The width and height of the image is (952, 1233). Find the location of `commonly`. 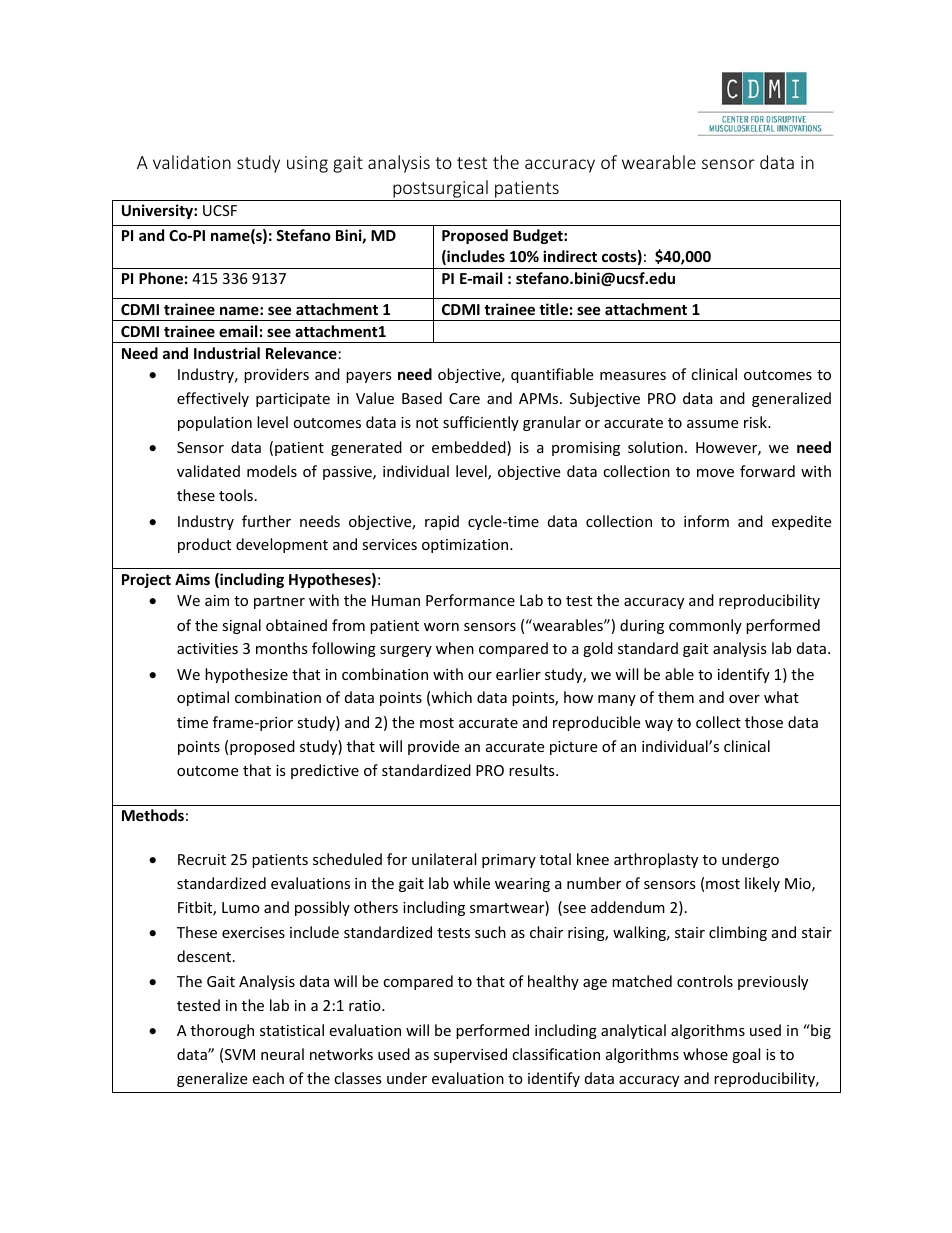

commonly is located at coordinates (705, 626).
